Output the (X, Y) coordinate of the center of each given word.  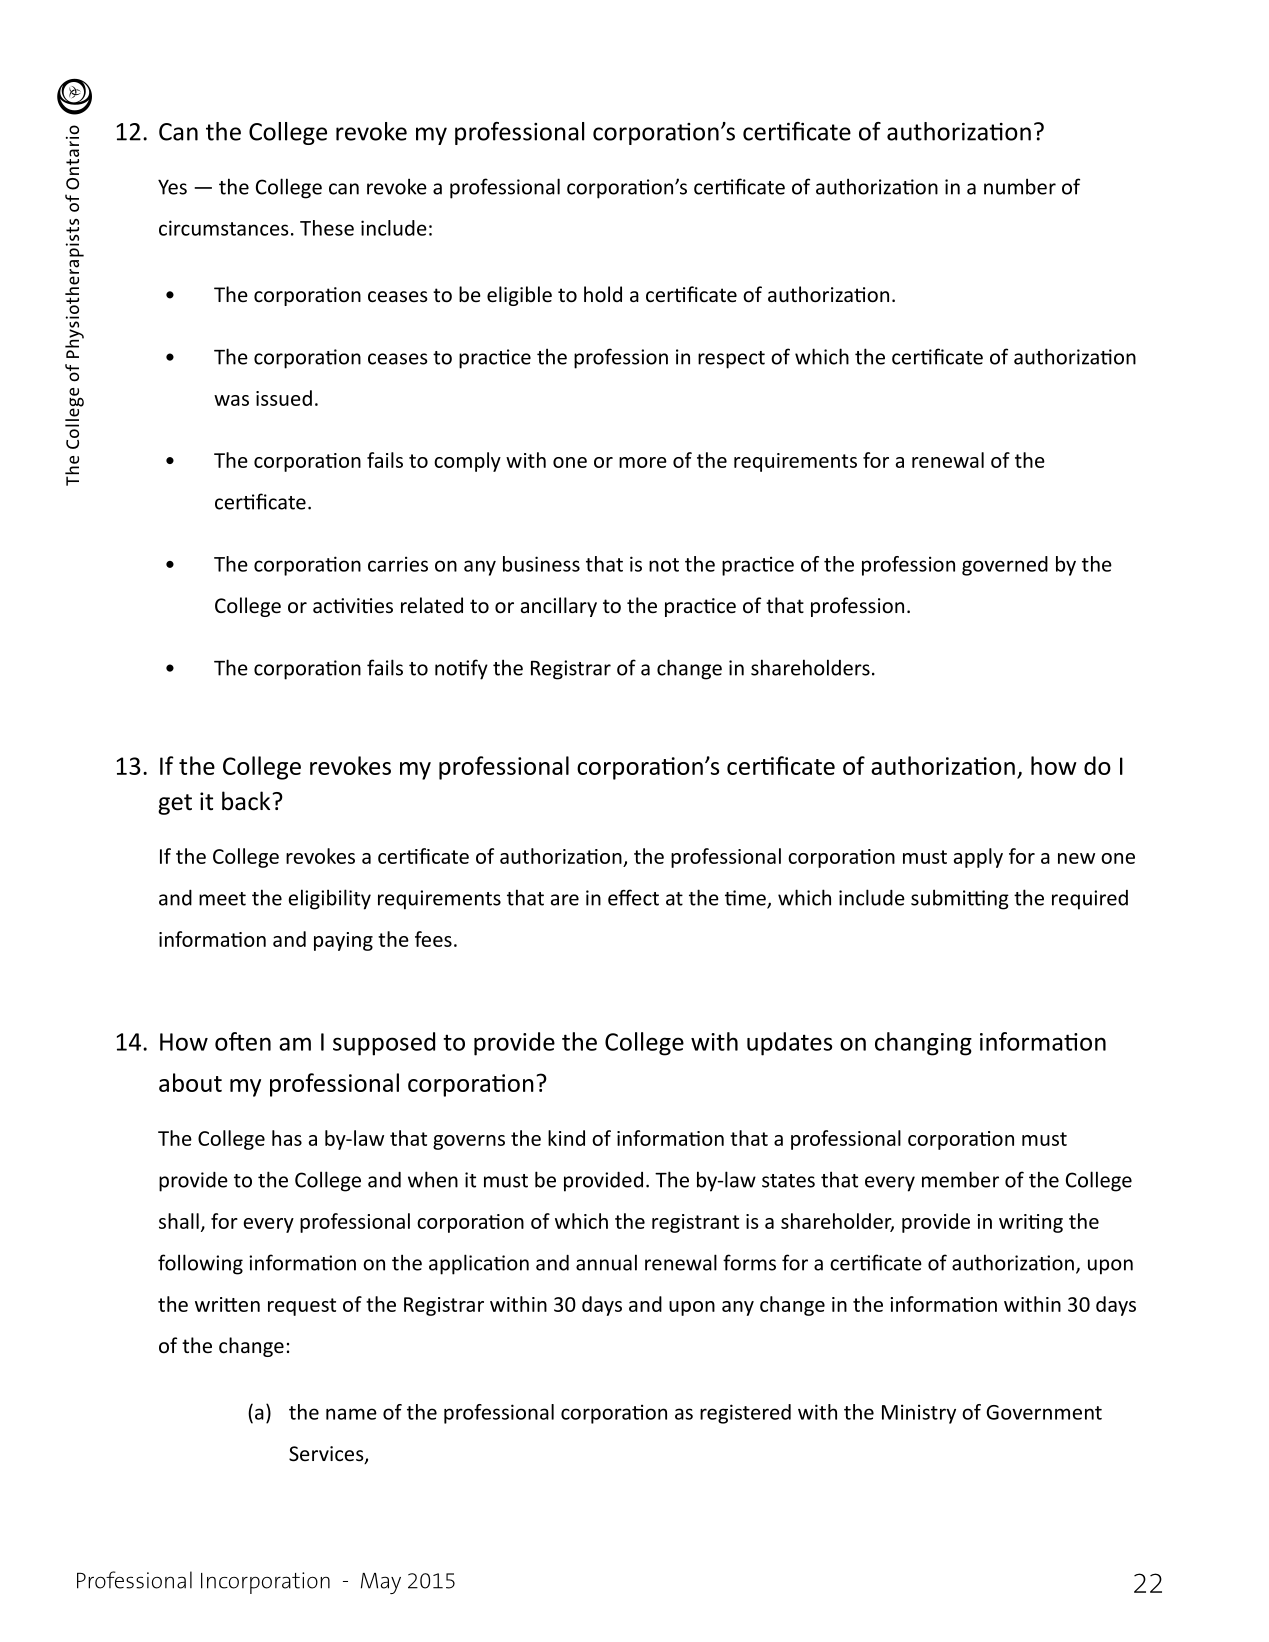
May (381, 1583)
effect (633, 897)
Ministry (919, 1414)
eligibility (330, 899)
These (327, 228)
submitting (960, 899)
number (1020, 186)
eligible (519, 296)
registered (745, 1414)
